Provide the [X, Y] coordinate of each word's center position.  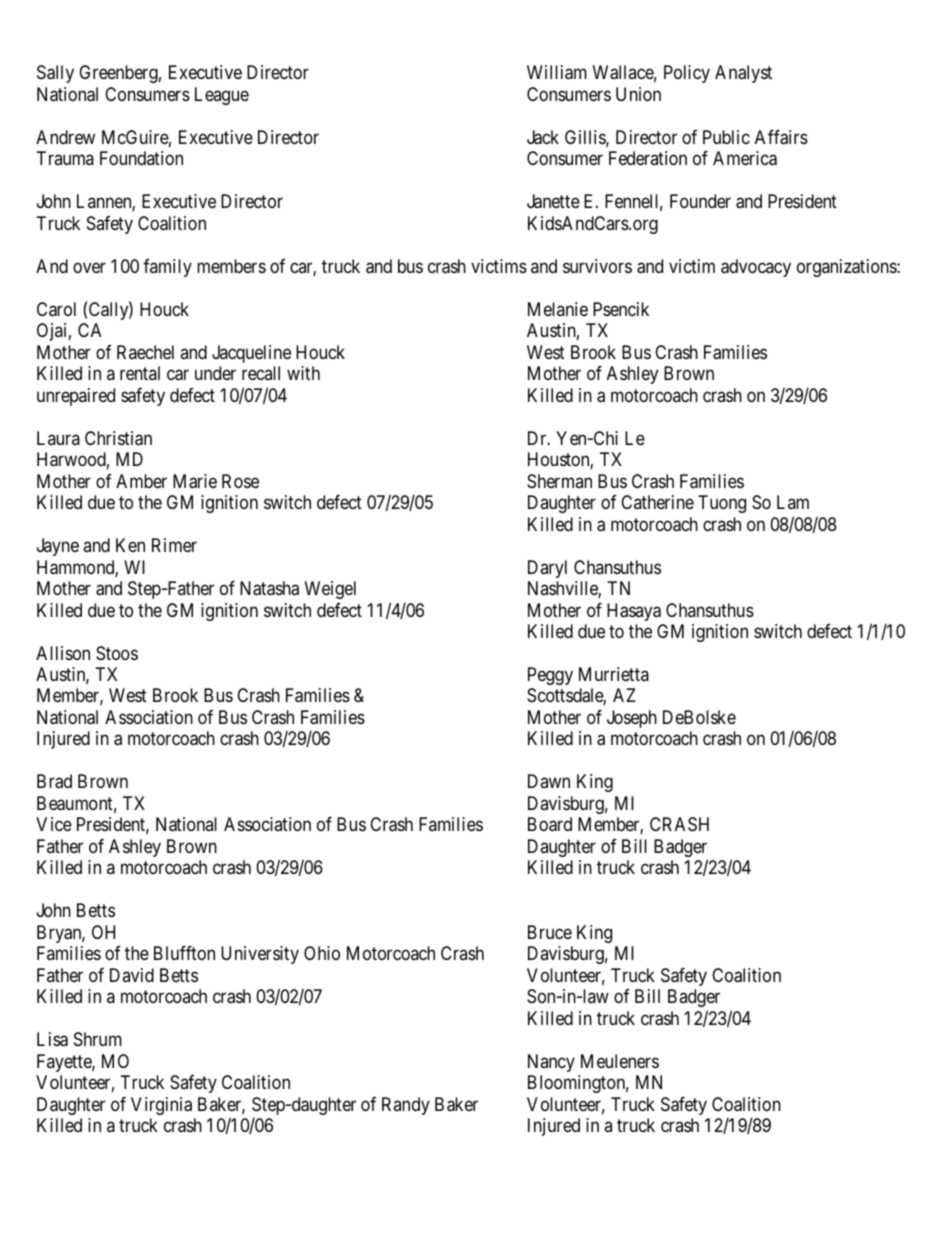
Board [550, 824]
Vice [54, 824]
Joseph [632, 719]
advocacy [756, 268]
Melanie [558, 309]
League [222, 96]
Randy [406, 1106]
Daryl [547, 569]
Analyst [743, 74]
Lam [793, 502]
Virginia [161, 1106]
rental [140, 373]
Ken [130, 545]
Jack [543, 137]
